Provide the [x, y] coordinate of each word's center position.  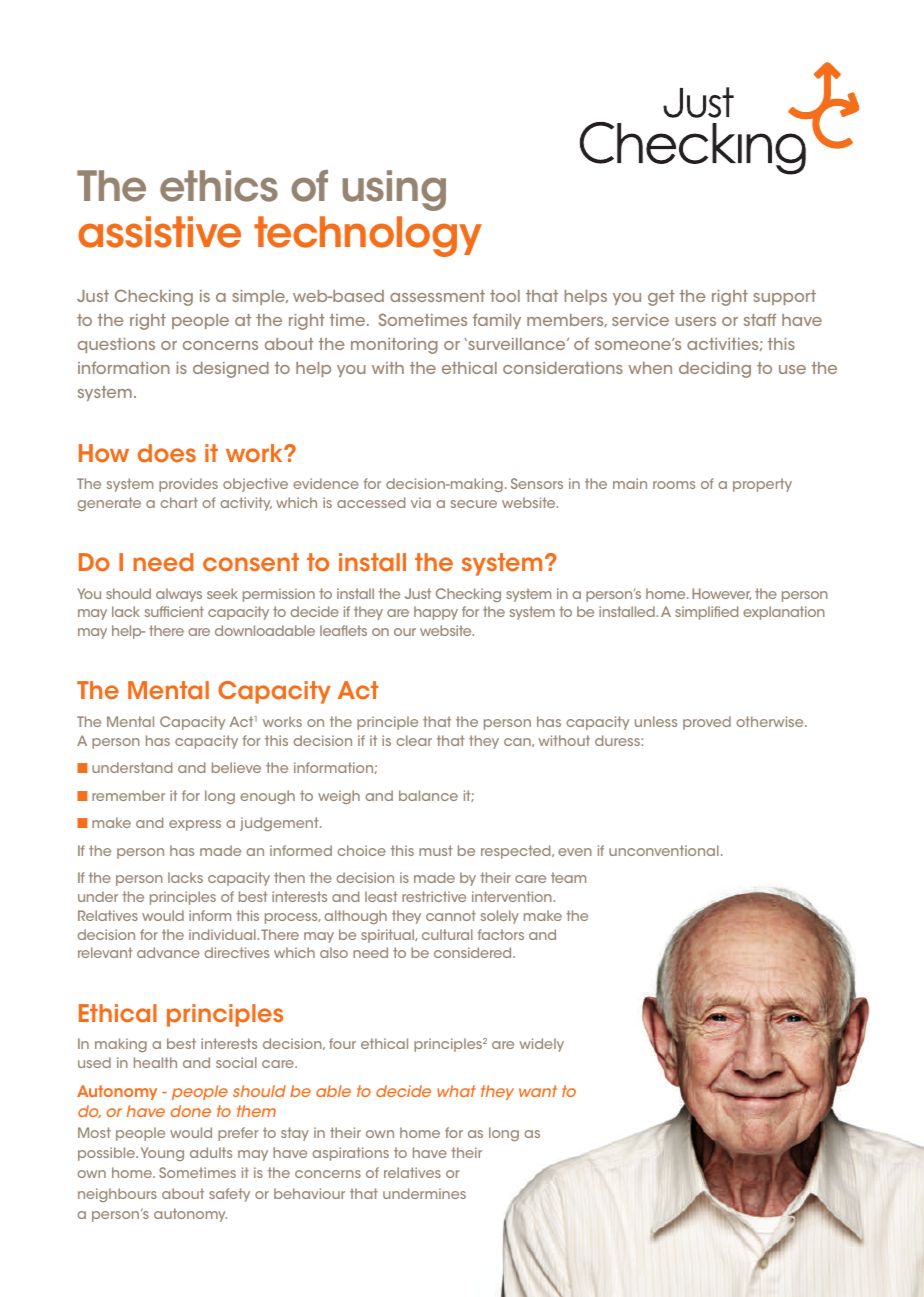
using [394, 190]
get [661, 298]
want [538, 1091]
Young [162, 1154]
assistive [159, 232]
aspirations [350, 1154]
